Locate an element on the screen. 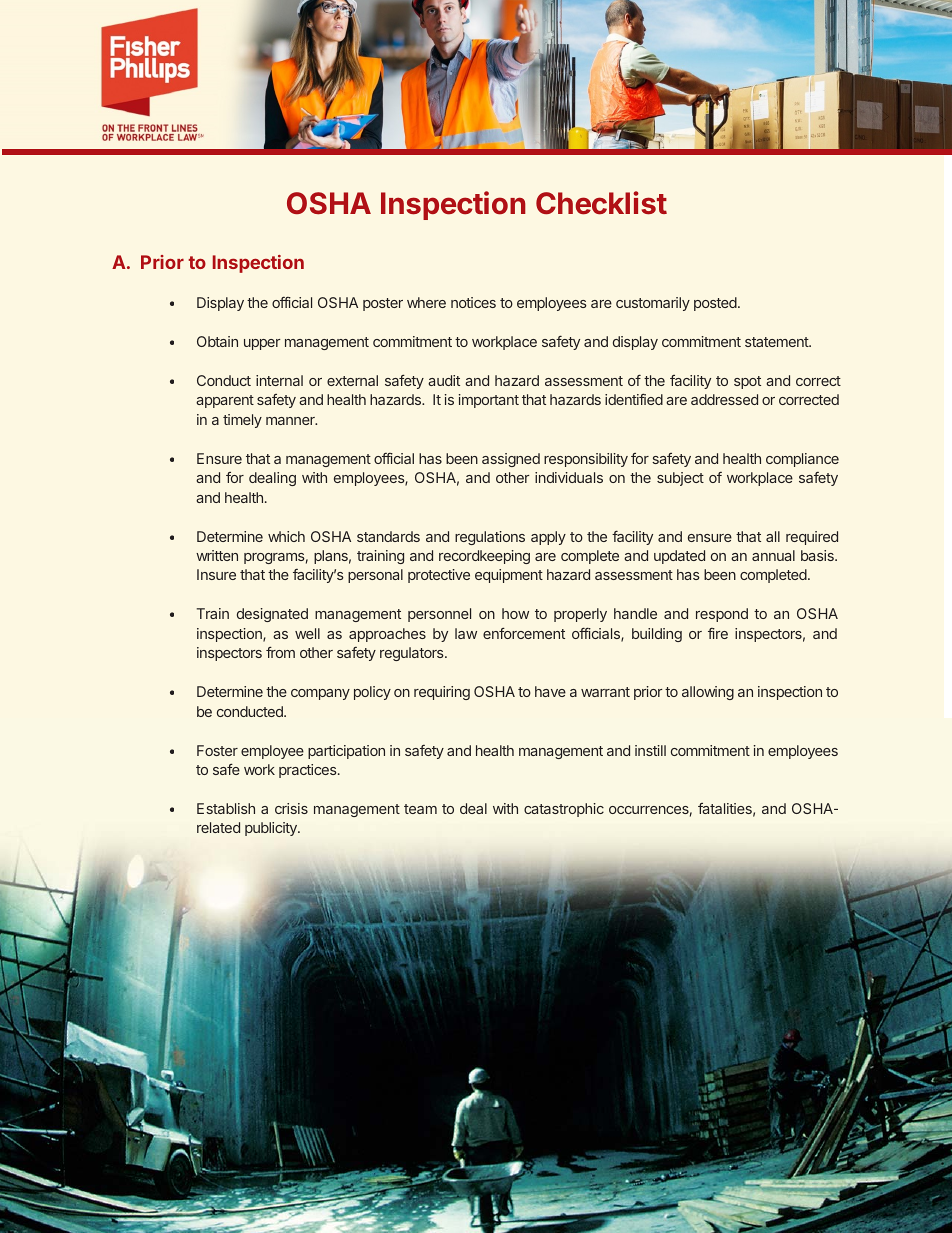 The height and width of the screenshot is (1233, 952). timely is located at coordinates (242, 421).
